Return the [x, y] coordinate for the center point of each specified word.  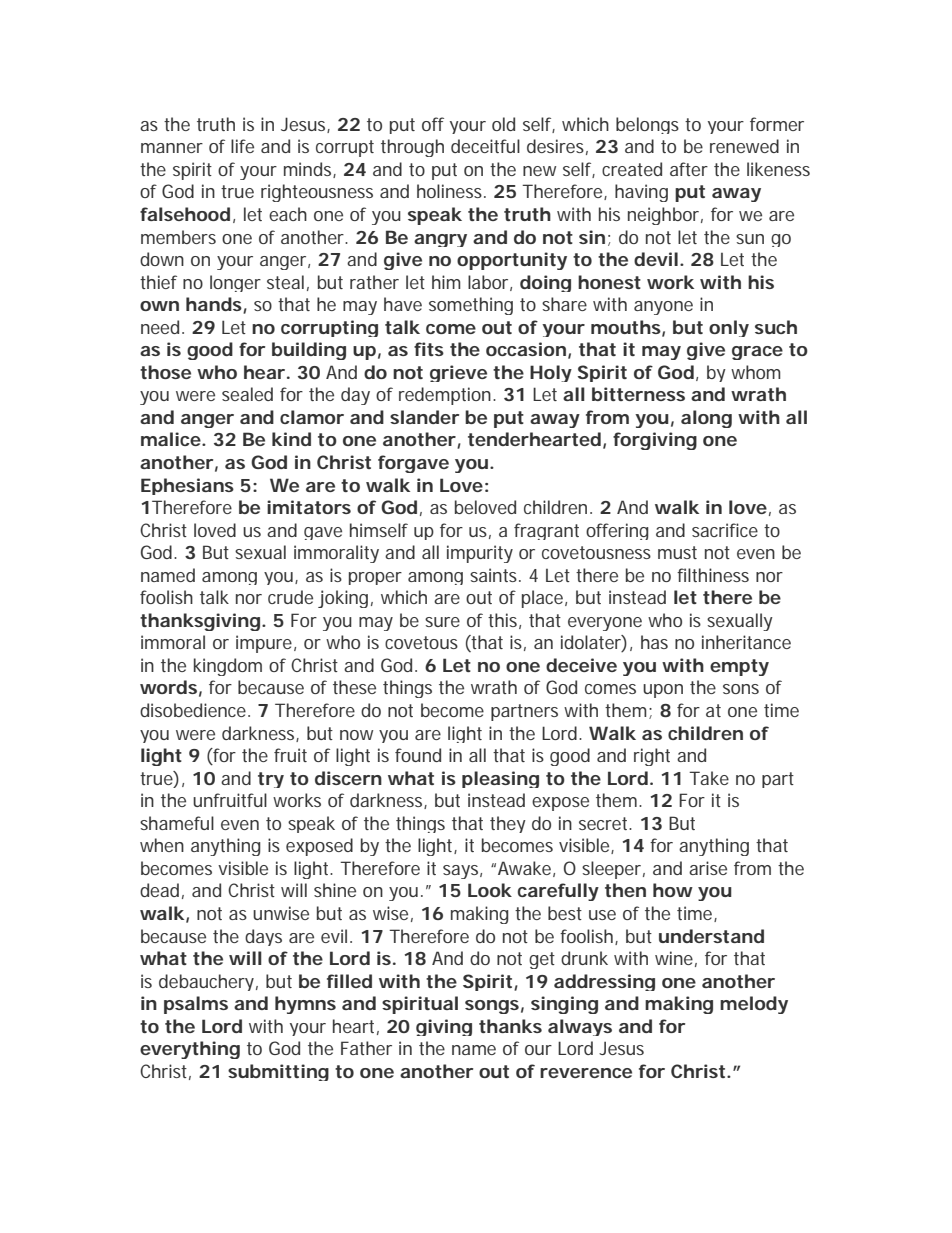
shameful [177, 823]
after [689, 169]
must [677, 552]
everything [190, 1050]
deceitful [485, 146]
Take [709, 778]
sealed [247, 394]
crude [290, 597]
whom [756, 372]
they [508, 824]
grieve [458, 373]
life [242, 146]
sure [442, 622]
